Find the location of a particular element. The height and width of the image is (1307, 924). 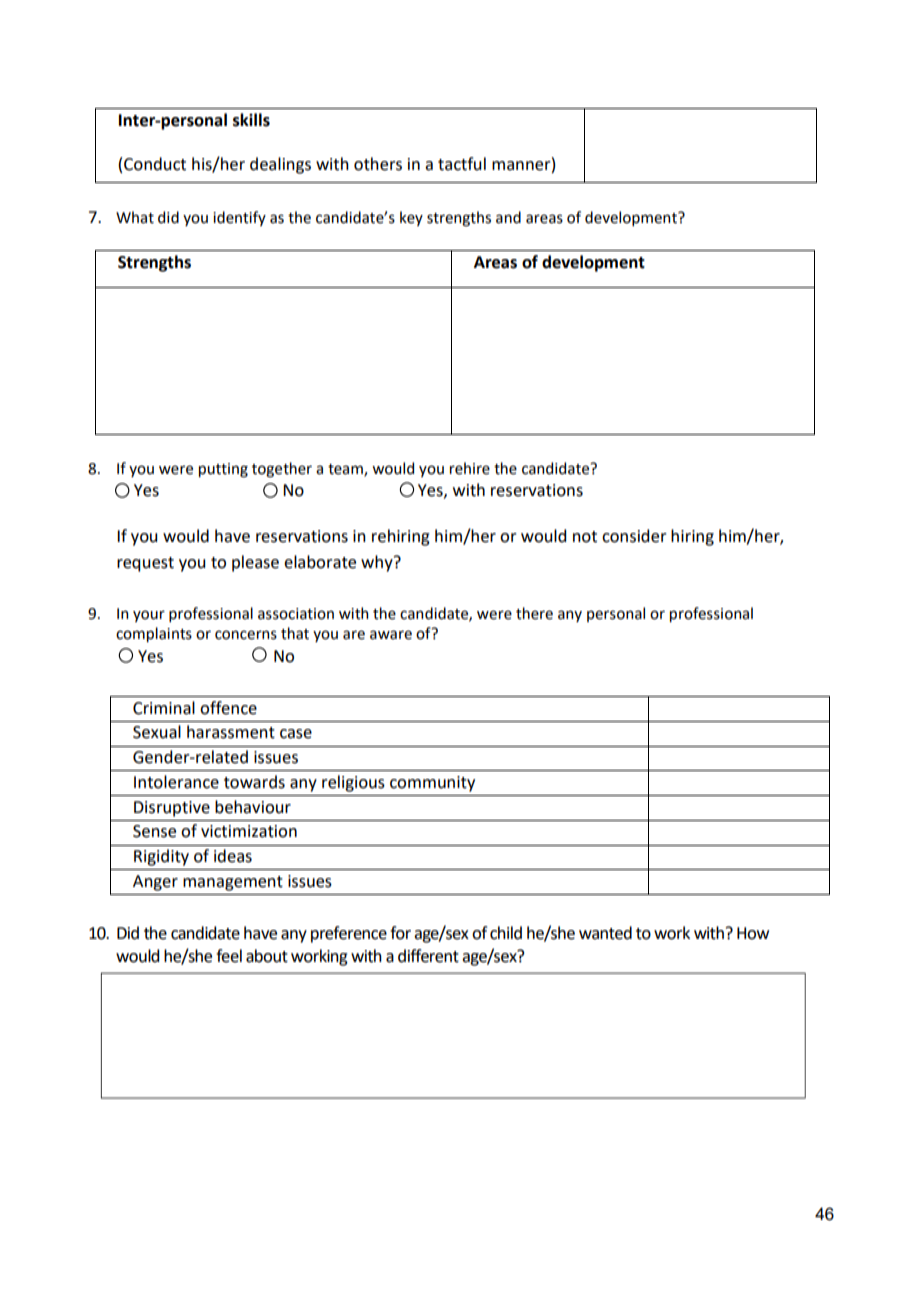

feel is located at coordinates (229, 956).
